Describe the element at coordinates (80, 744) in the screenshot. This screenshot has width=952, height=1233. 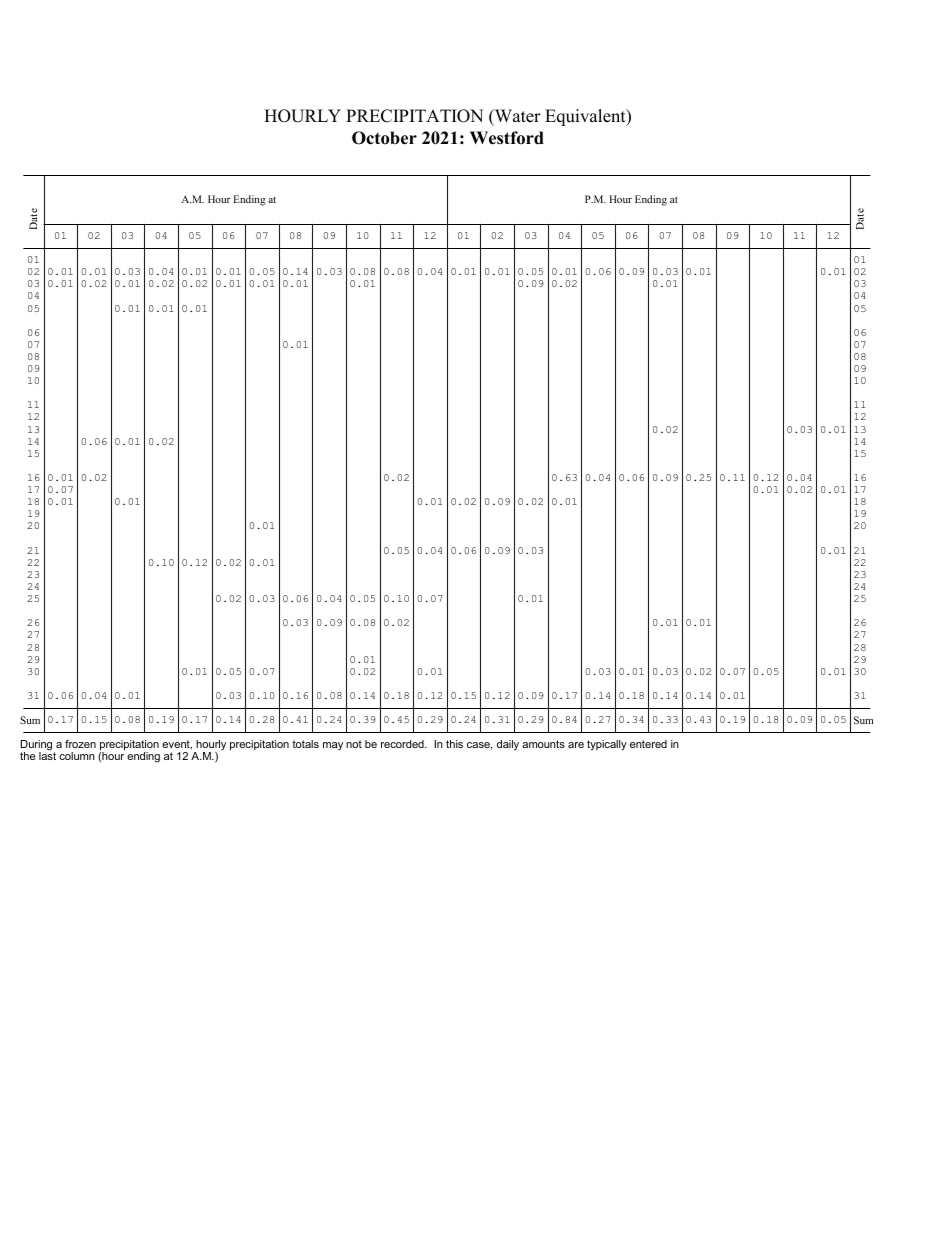
I see `frozen` at that location.
